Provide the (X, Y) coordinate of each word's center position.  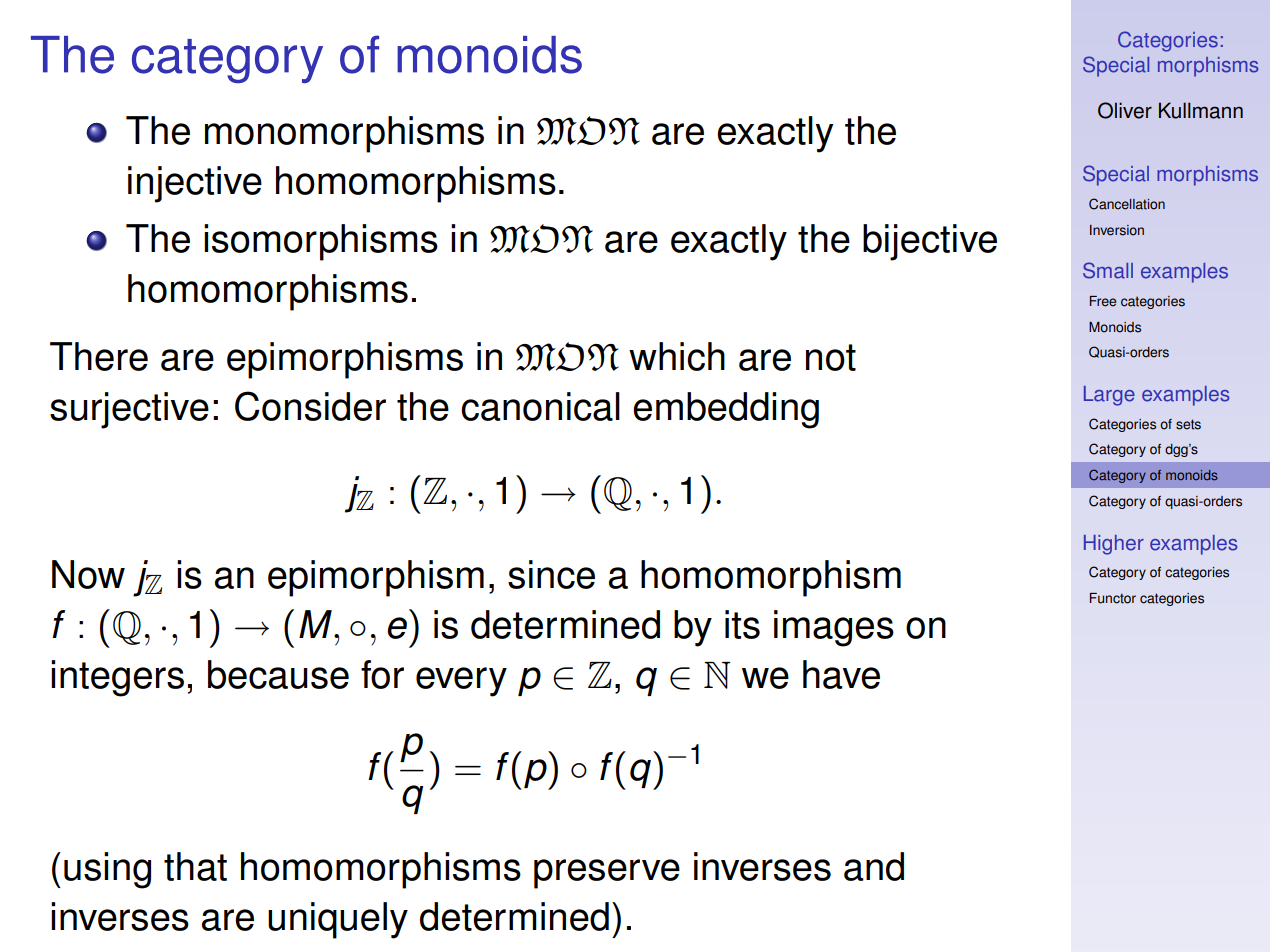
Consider (310, 406)
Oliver (1125, 110)
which (677, 356)
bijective (930, 242)
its (742, 624)
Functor (1113, 598)
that (195, 866)
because (278, 674)
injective (195, 184)
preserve (607, 874)
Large (1109, 396)
